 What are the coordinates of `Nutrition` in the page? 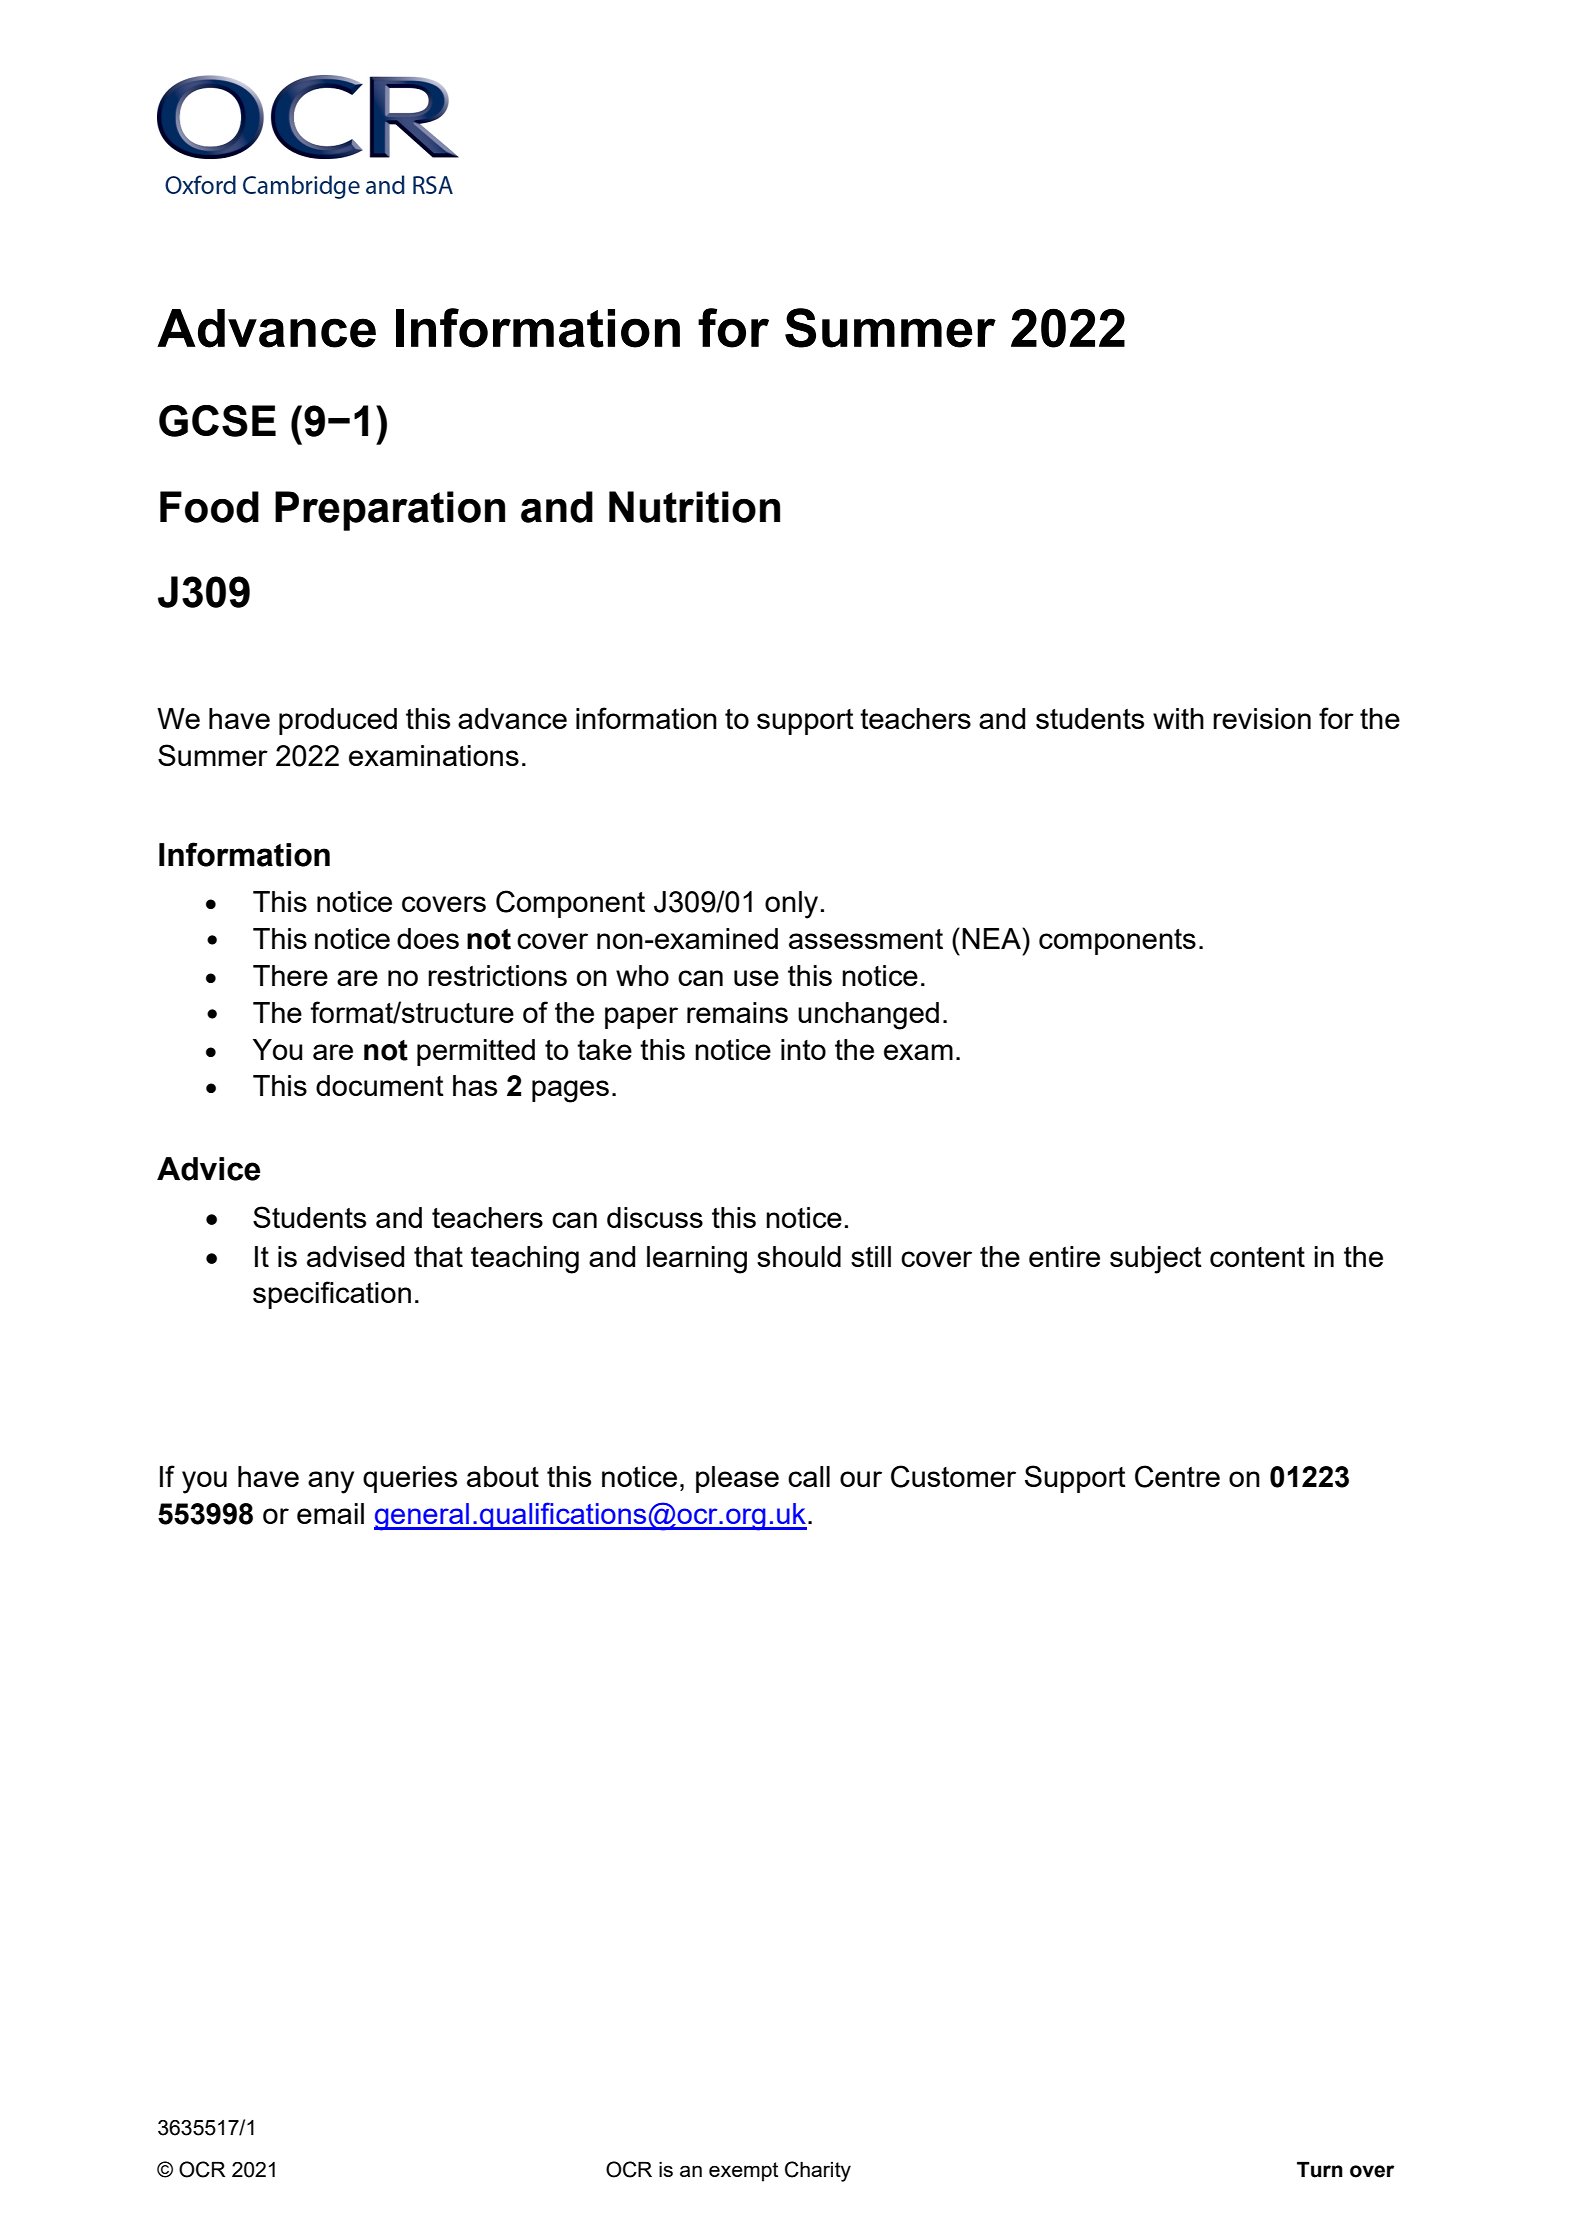 It's located at (694, 507).
